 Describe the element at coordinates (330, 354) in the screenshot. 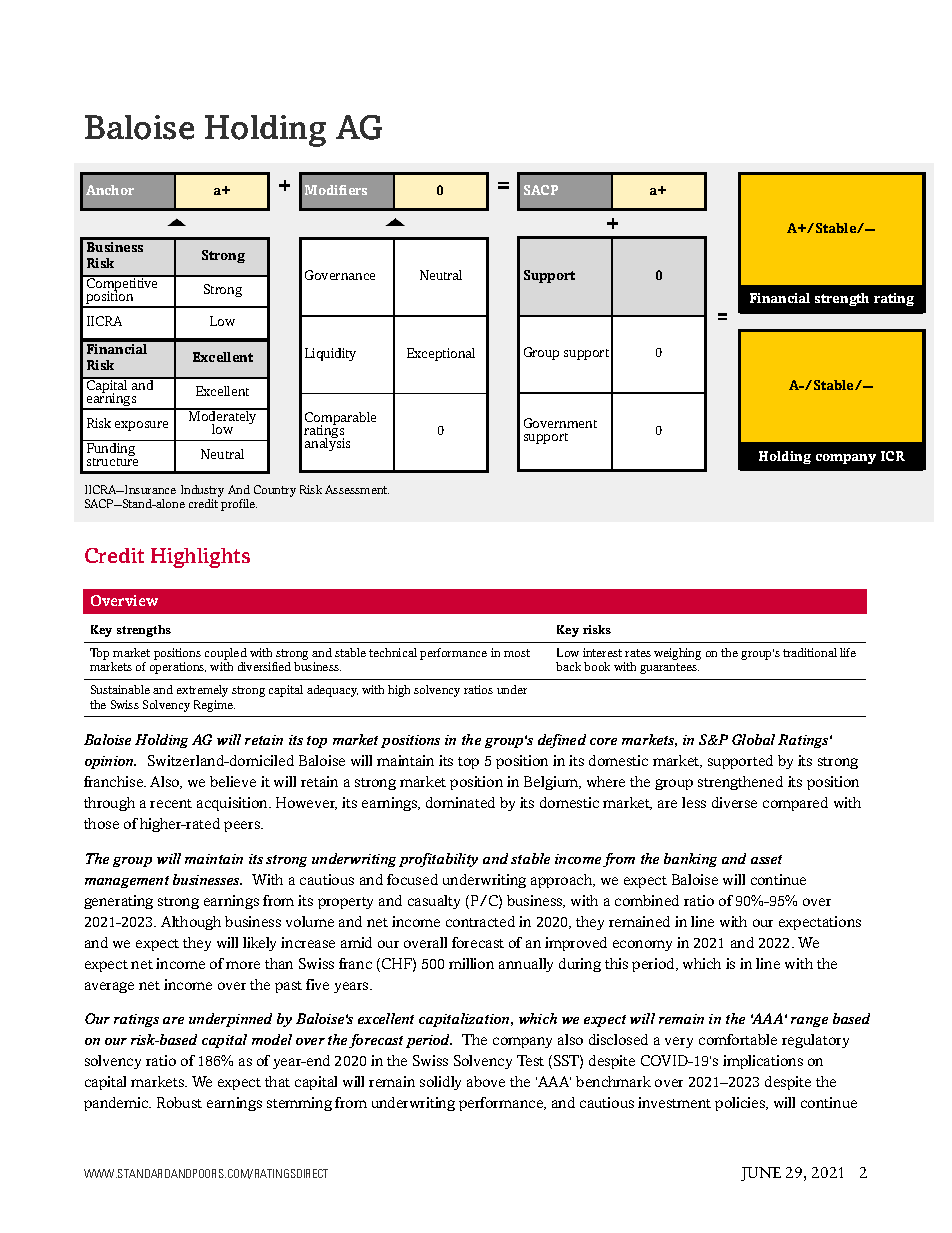

I see `Liquidity` at that location.
